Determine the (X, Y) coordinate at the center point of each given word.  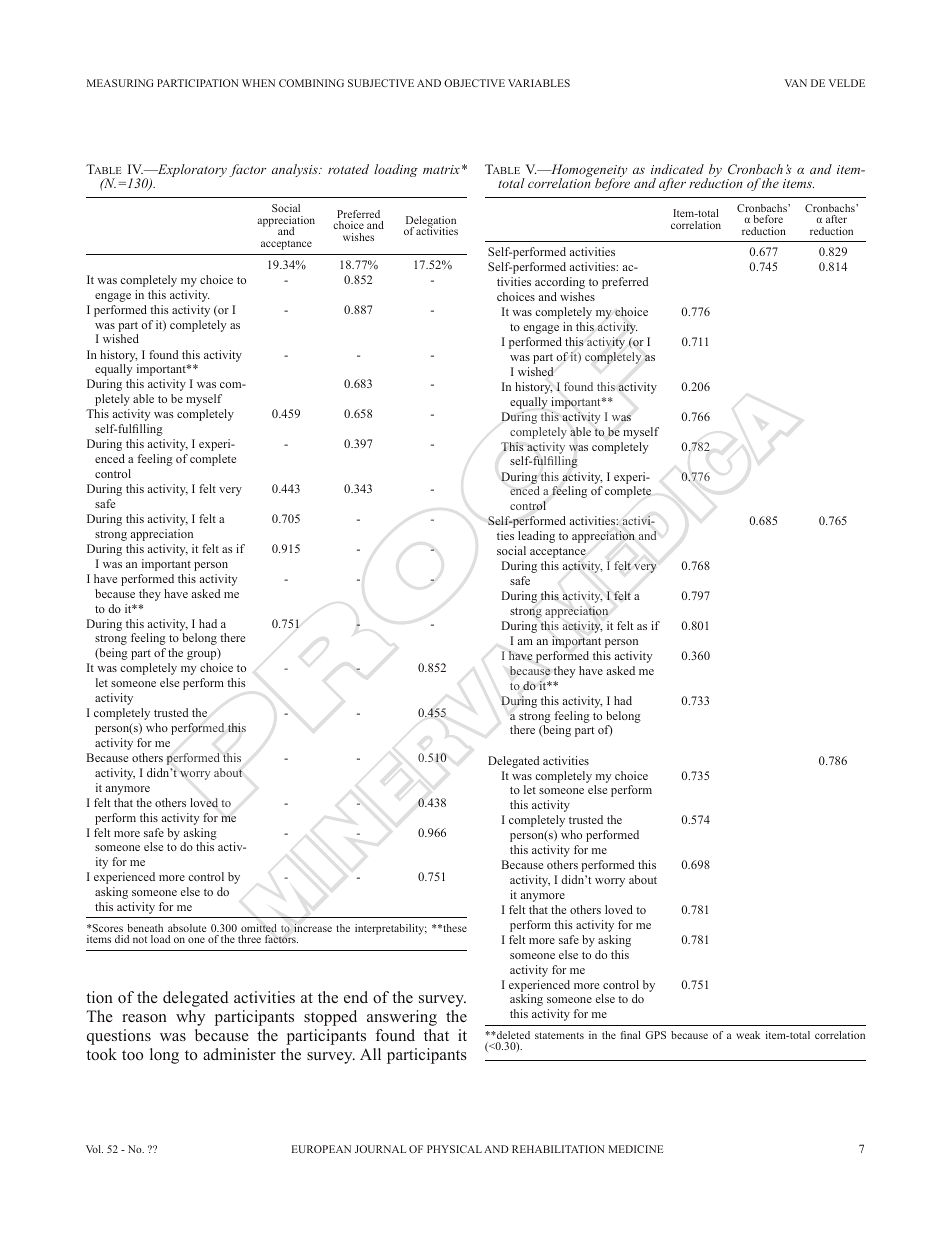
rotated (348, 169)
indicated (677, 169)
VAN (796, 83)
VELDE (847, 83)
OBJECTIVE (474, 83)
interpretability (391, 929)
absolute (187, 928)
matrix (441, 169)
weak (748, 1035)
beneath (145, 928)
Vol (94, 1149)
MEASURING (120, 83)
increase (313, 928)
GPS (655, 1035)
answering (402, 1018)
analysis (296, 170)
